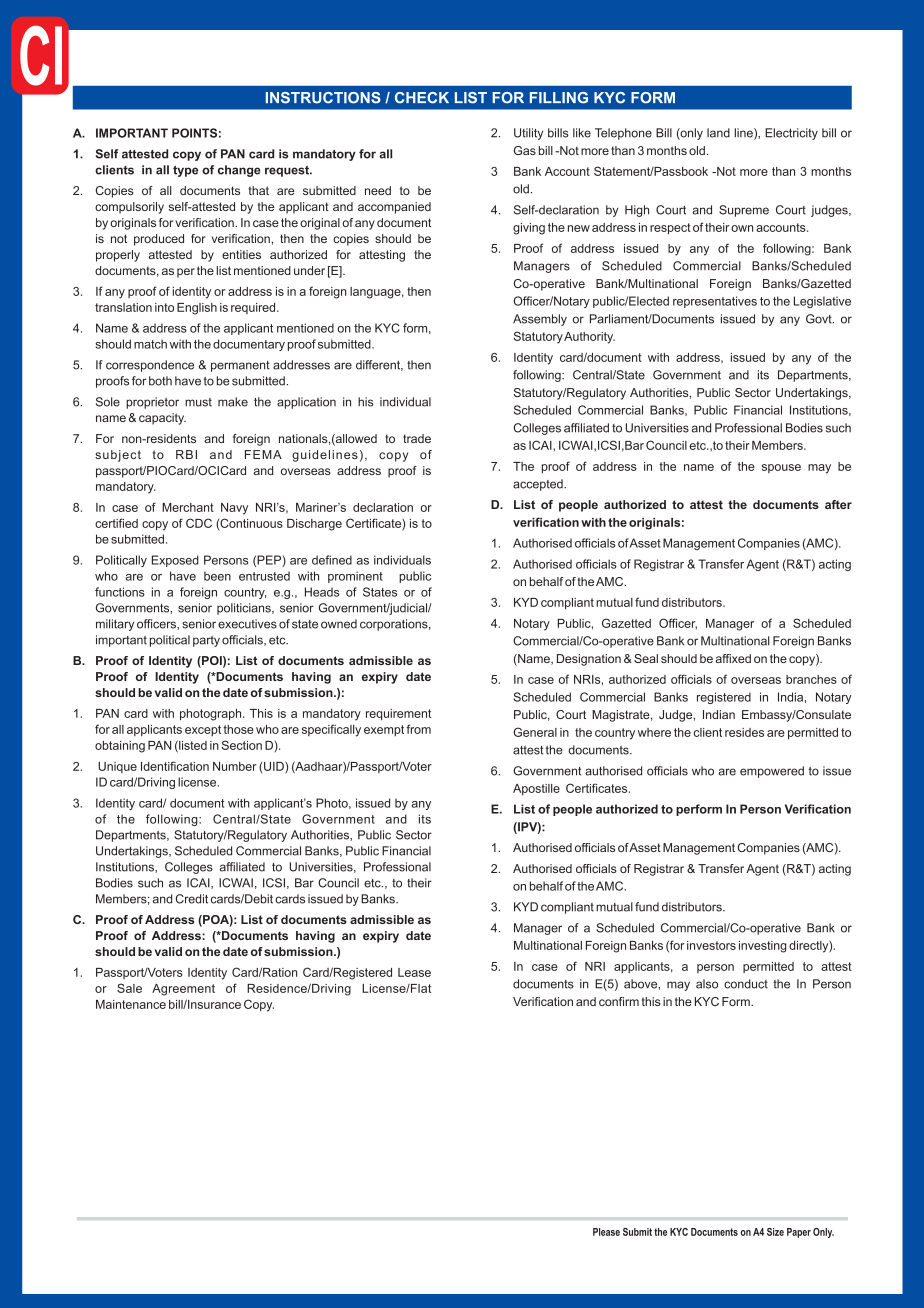  What do you see at coordinates (781, 468) in the image?
I see `spouse` at bounding box center [781, 468].
